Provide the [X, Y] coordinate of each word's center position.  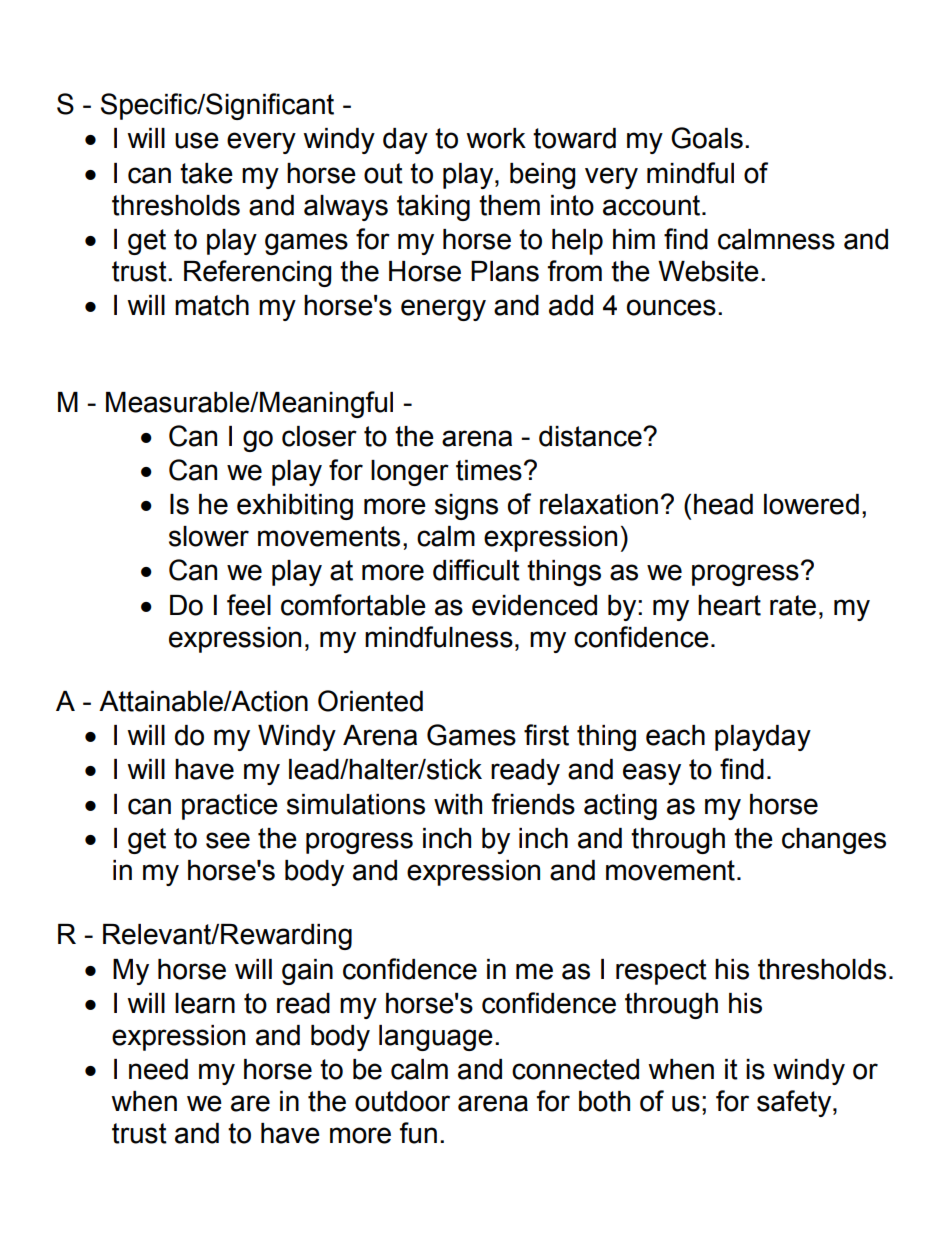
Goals [707, 138]
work [496, 138]
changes [834, 841]
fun [418, 1133]
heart [729, 605]
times [489, 470]
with [458, 804]
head [723, 504]
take [206, 173]
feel [249, 605]
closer [319, 436]
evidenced [534, 605]
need [158, 1069]
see [228, 840]
